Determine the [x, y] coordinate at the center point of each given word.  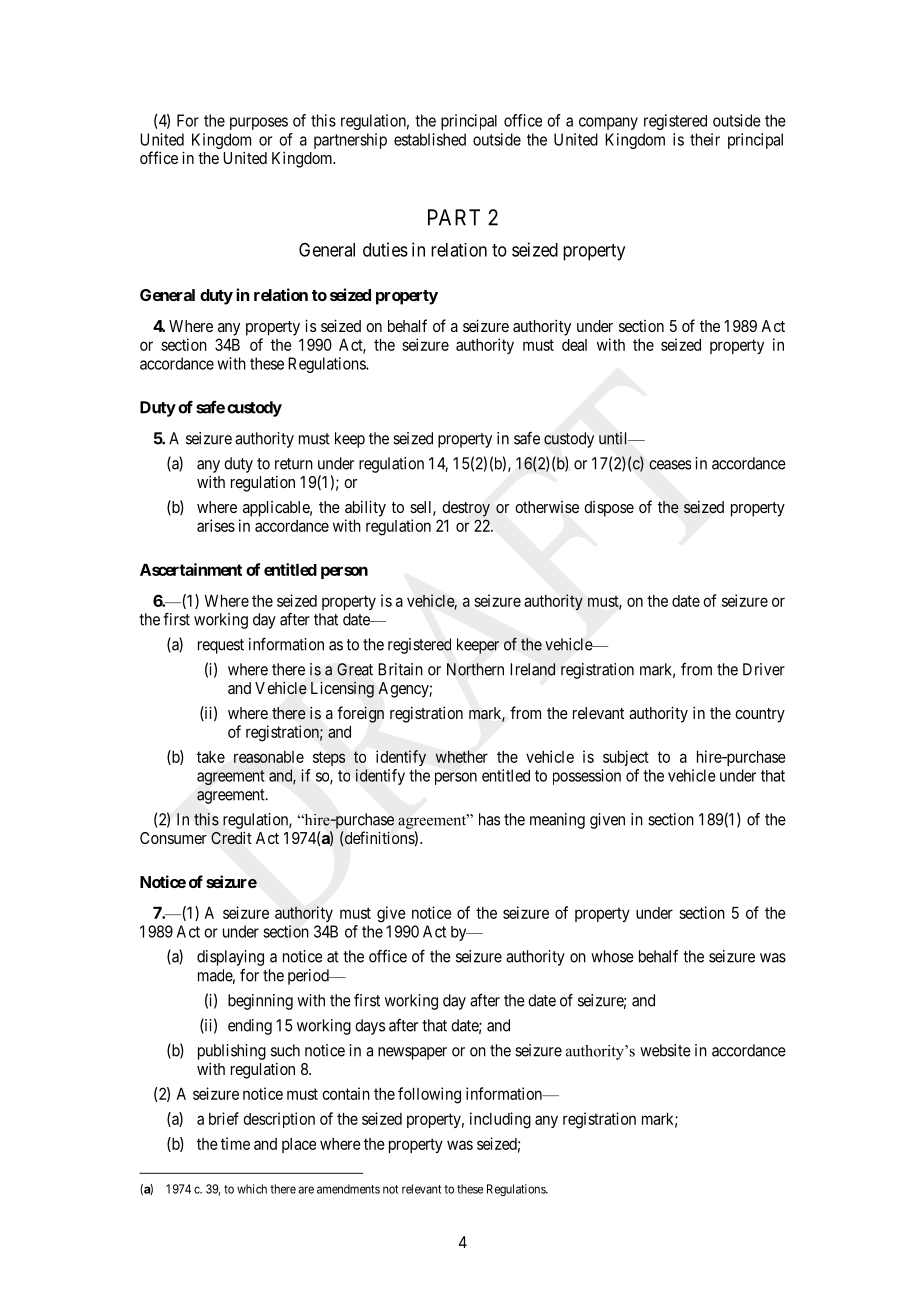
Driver [764, 669]
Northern [475, 669]
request [221, 646]
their [705, 139]
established [430, 139]
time [235, 1143]
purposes [259, 123]
